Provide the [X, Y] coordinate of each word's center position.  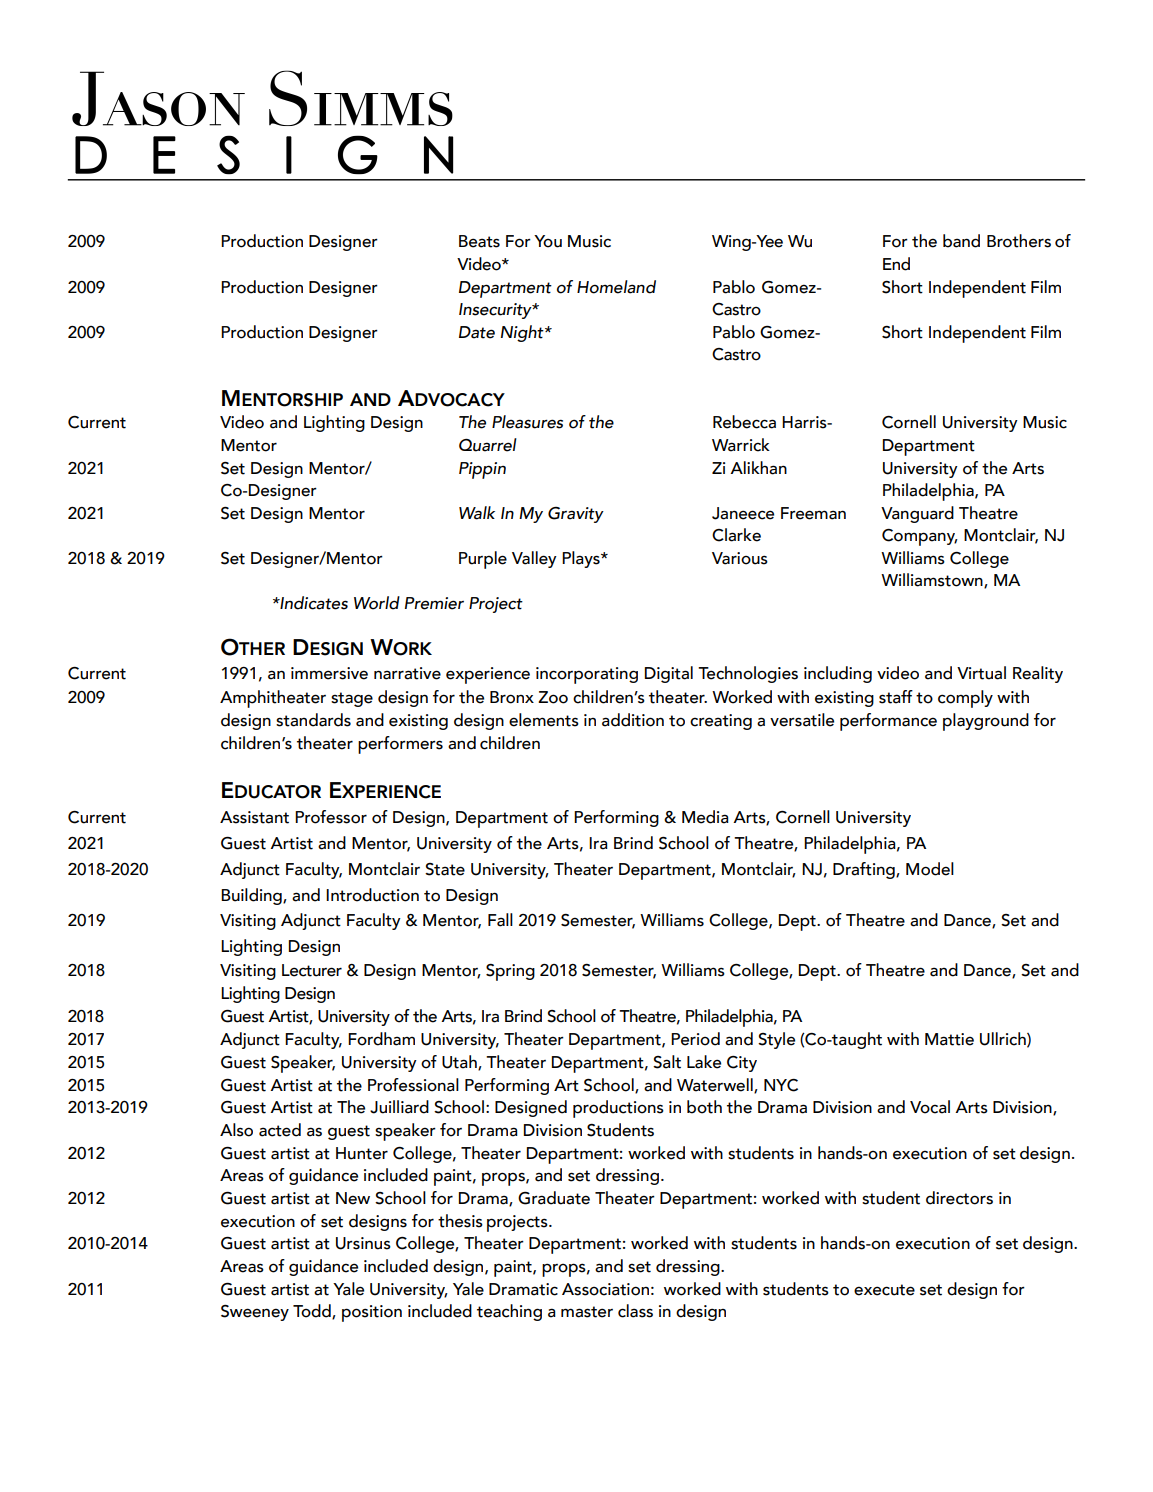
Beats [479, 241]
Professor [331, 817]
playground [986, 722]
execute [884, 1290]
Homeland [616, 287]
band [961, 241]
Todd [313, 1312]
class [635, 1311]
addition [633, 720]
